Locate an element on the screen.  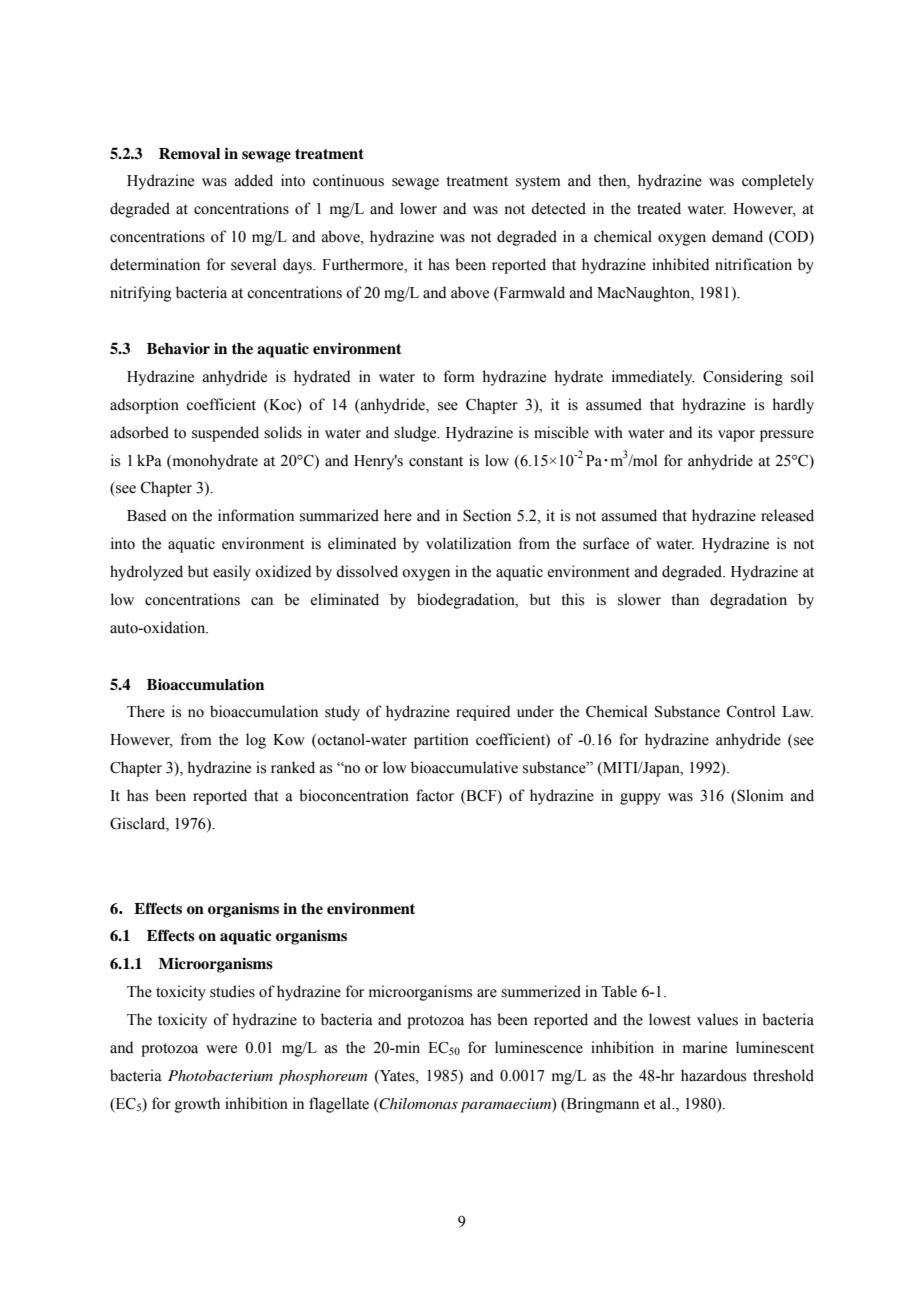
than is located at coordinates (685, 599).
